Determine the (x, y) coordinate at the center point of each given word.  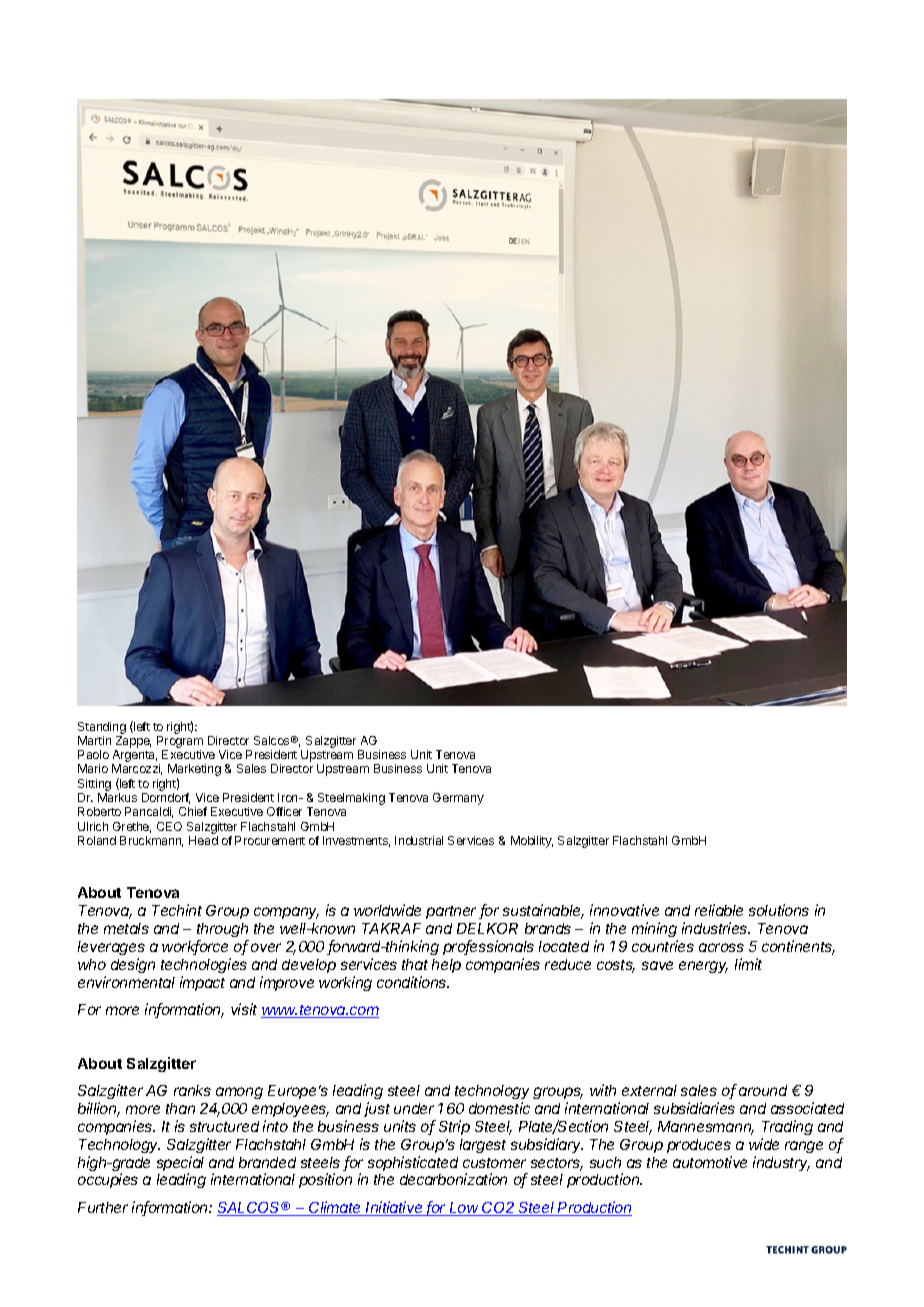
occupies (108, 1180)
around (763, 1090)
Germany (458, 799)
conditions (413, 982)
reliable (719, 910)
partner (453, 912)
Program (180, 743)
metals (126, 928)
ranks (192, 1090)
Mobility (532, 842)
